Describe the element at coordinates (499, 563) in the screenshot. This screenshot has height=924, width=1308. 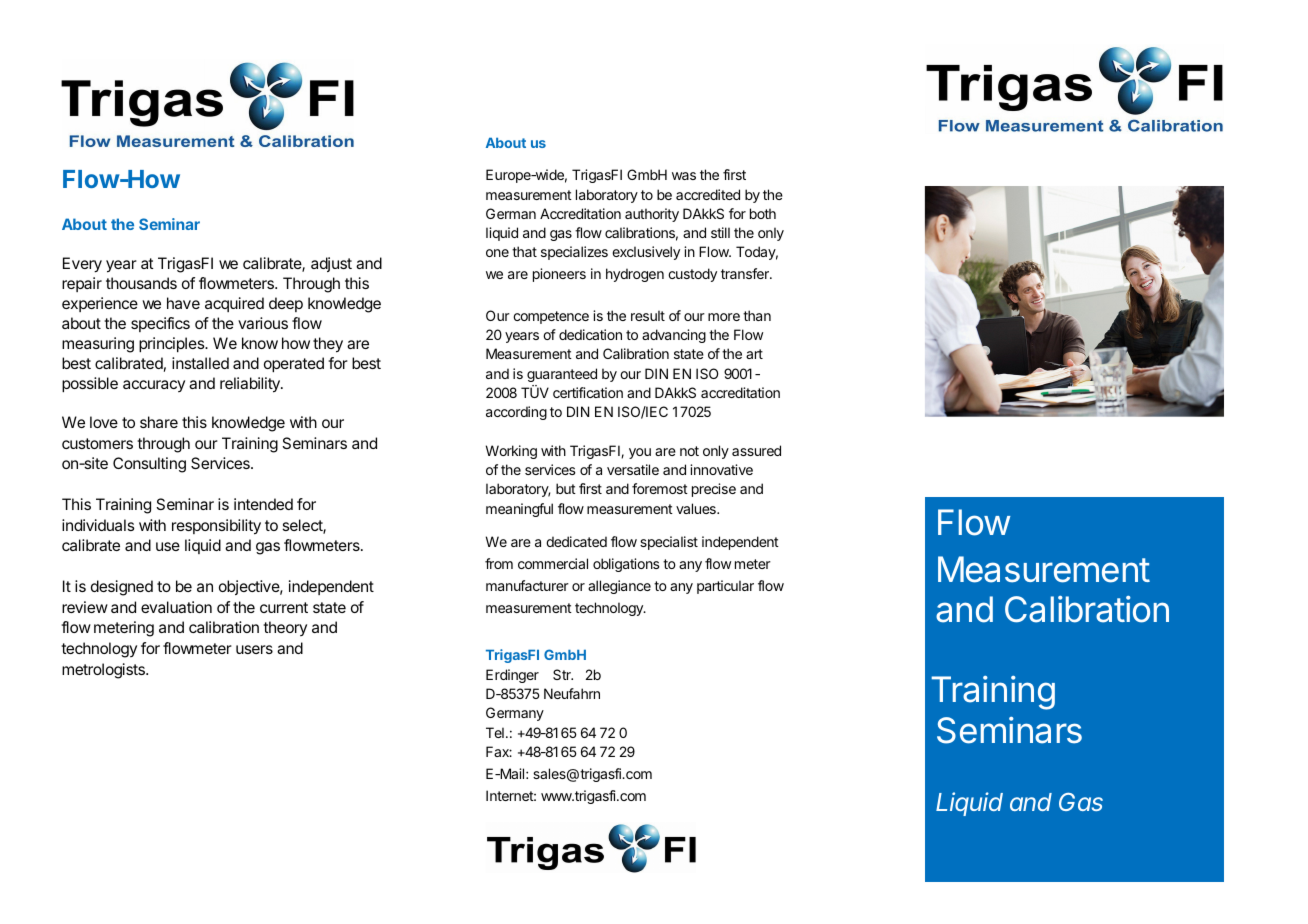
I see `from` at that location.
